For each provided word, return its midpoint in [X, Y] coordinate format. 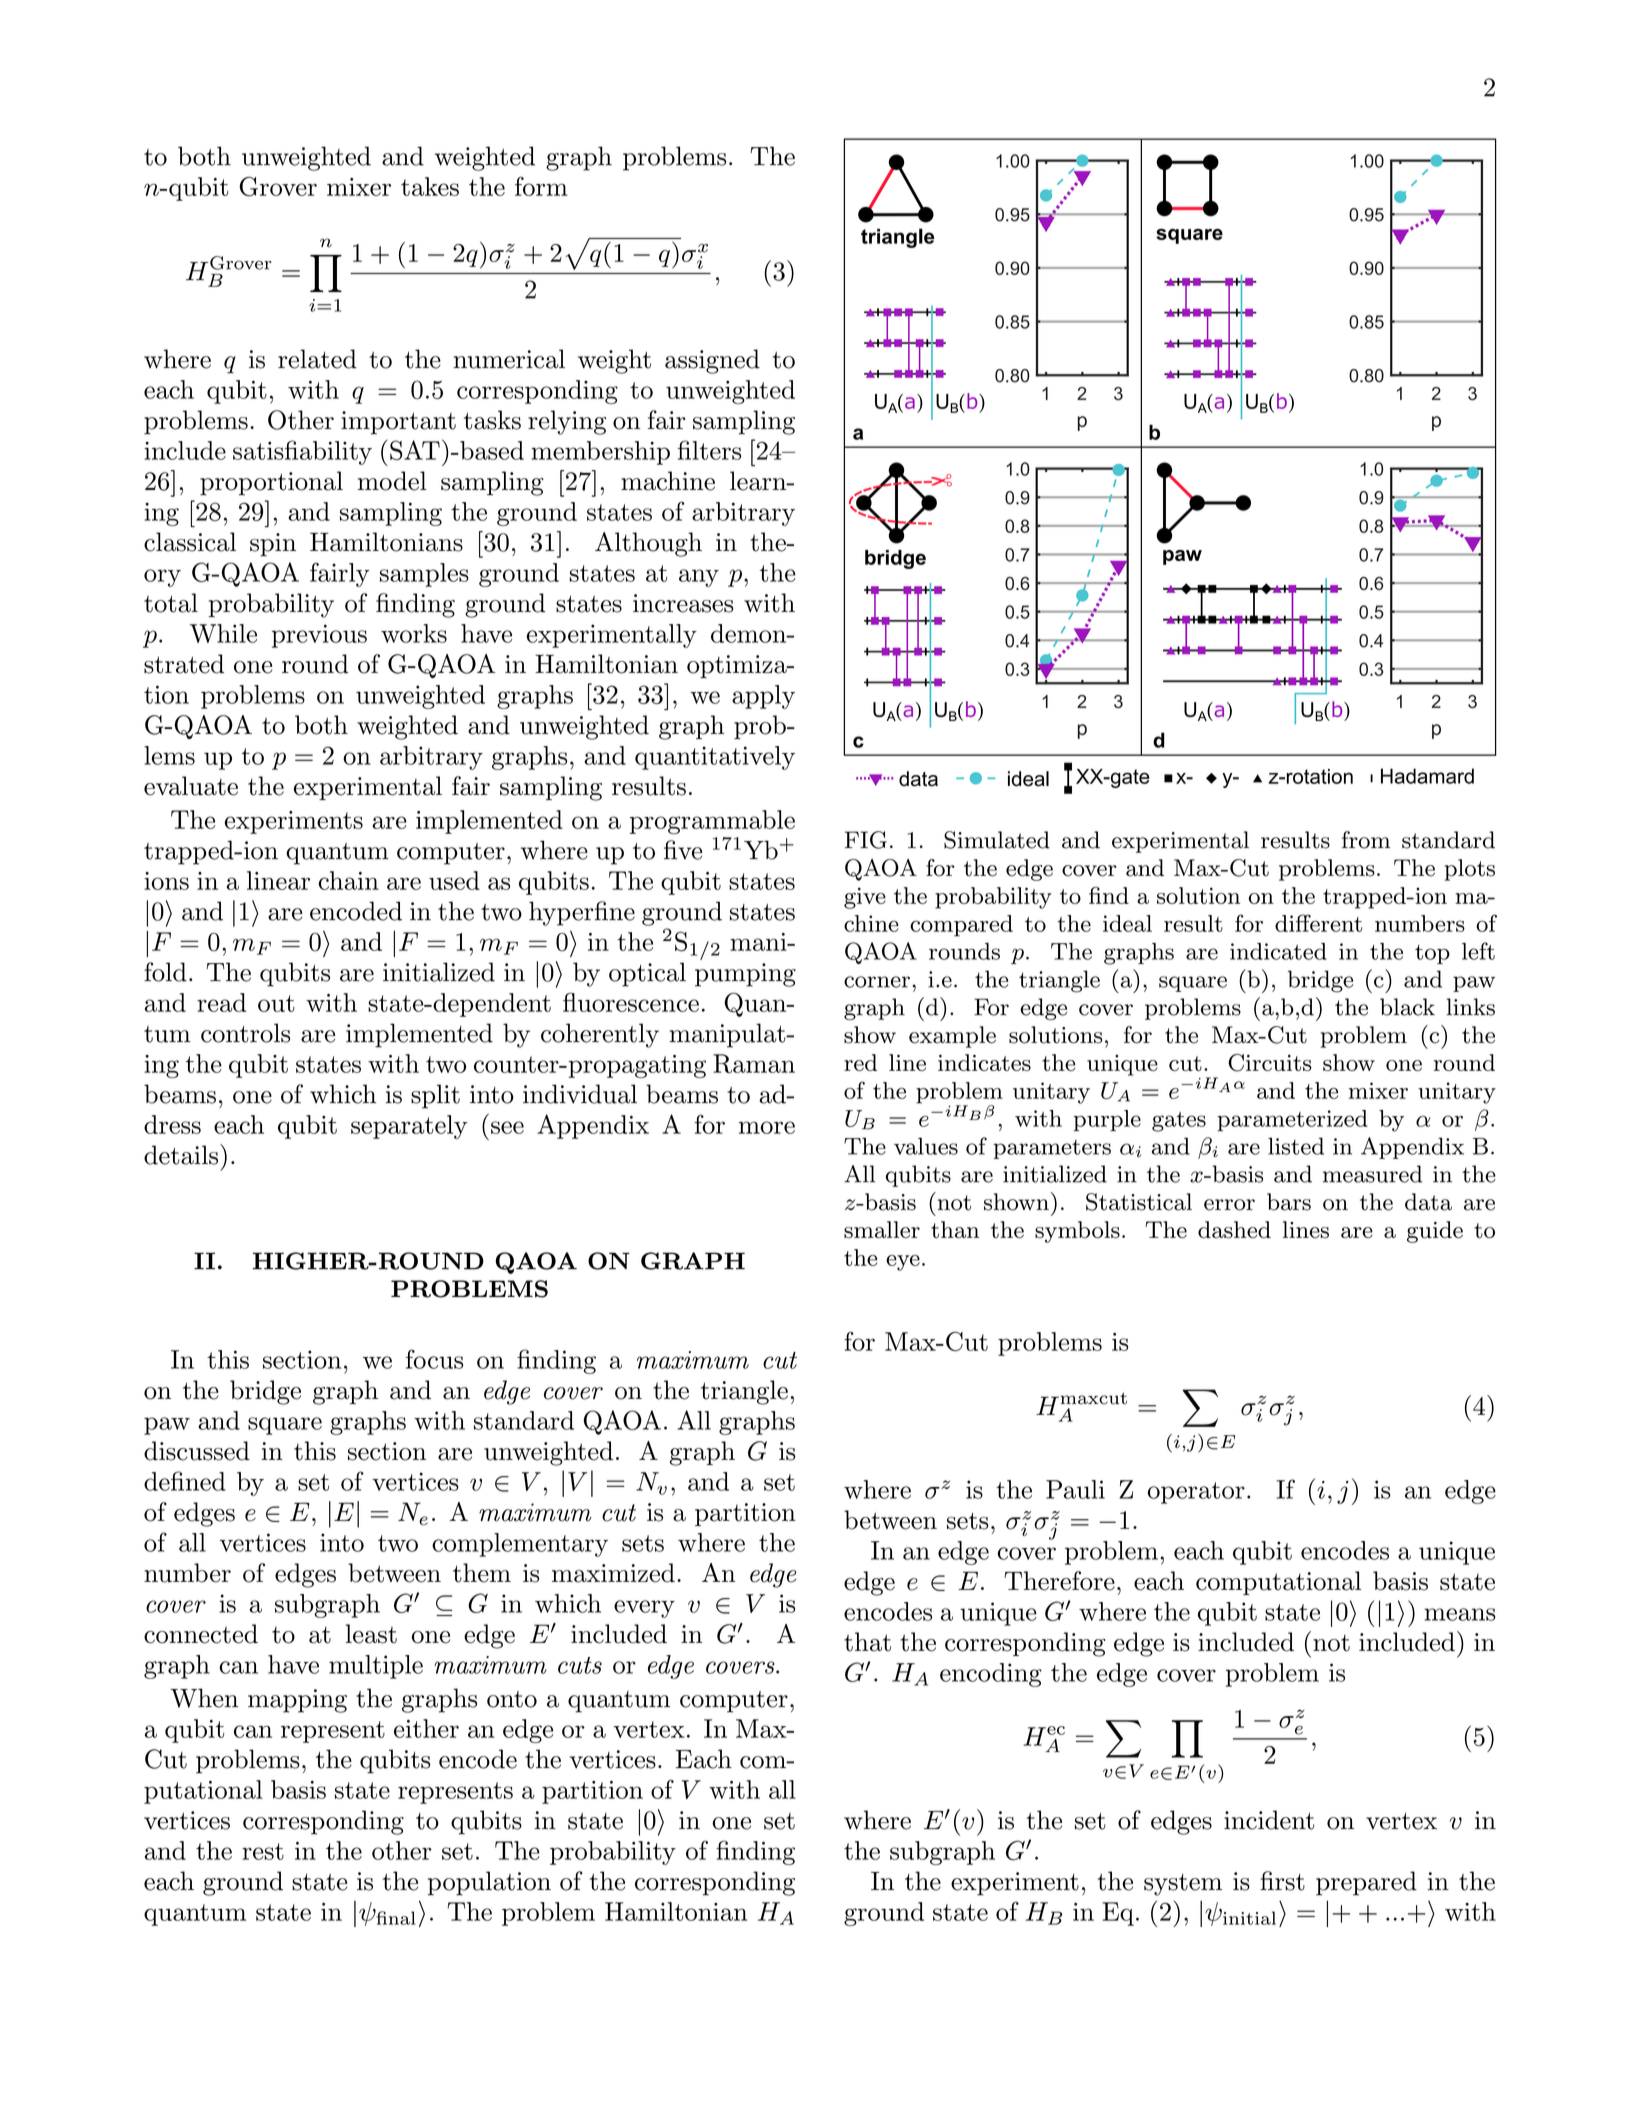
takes [430, 186]
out [276, 1003]
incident [1269, 1820]
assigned [712, 361]
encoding [991, 1675]
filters [709, 450]
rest [263, 1851]
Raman [754, 1064]
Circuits [1270, 1063]
